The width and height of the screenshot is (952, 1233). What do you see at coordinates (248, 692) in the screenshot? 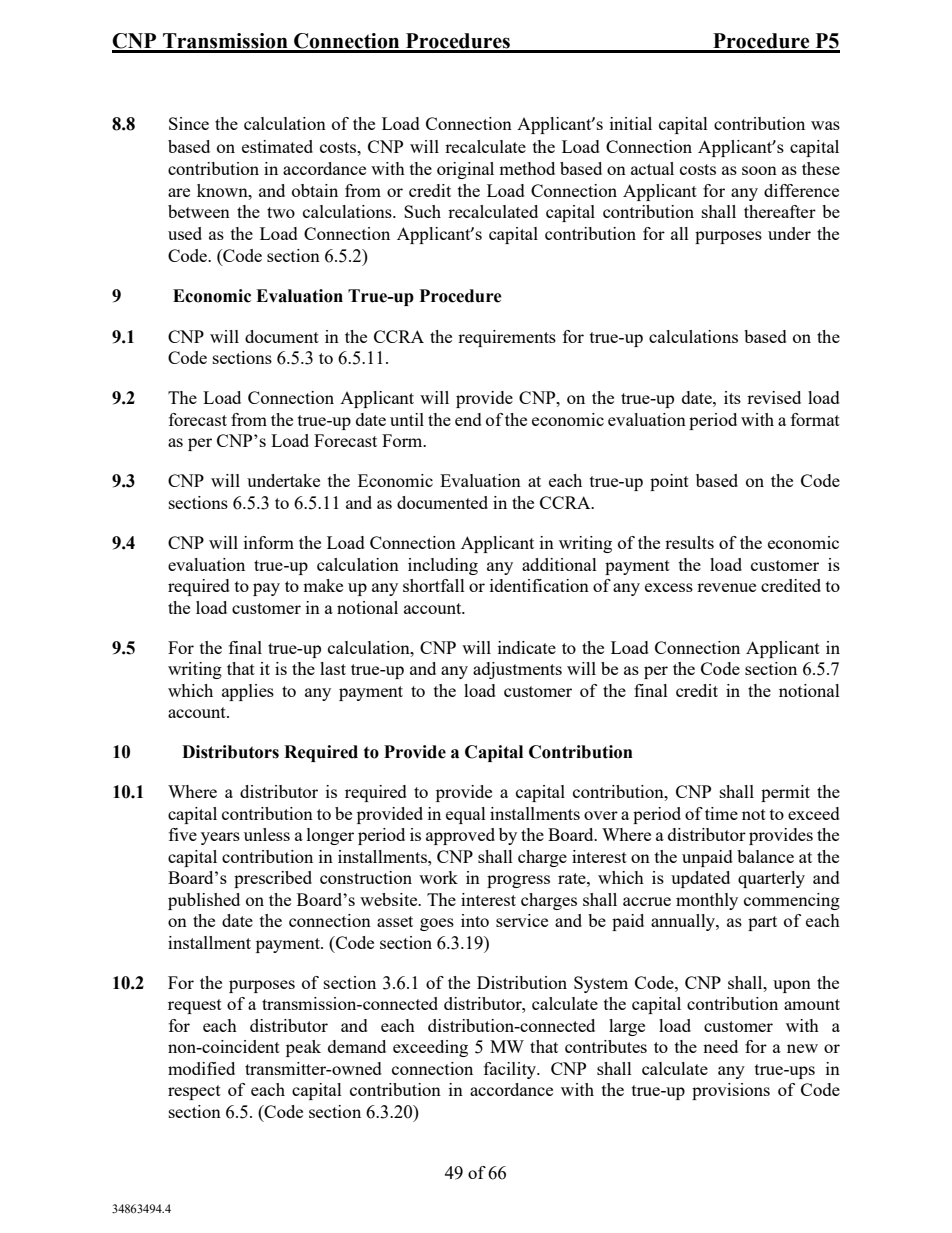
I see `applies` at bounding box center [248, 692].
